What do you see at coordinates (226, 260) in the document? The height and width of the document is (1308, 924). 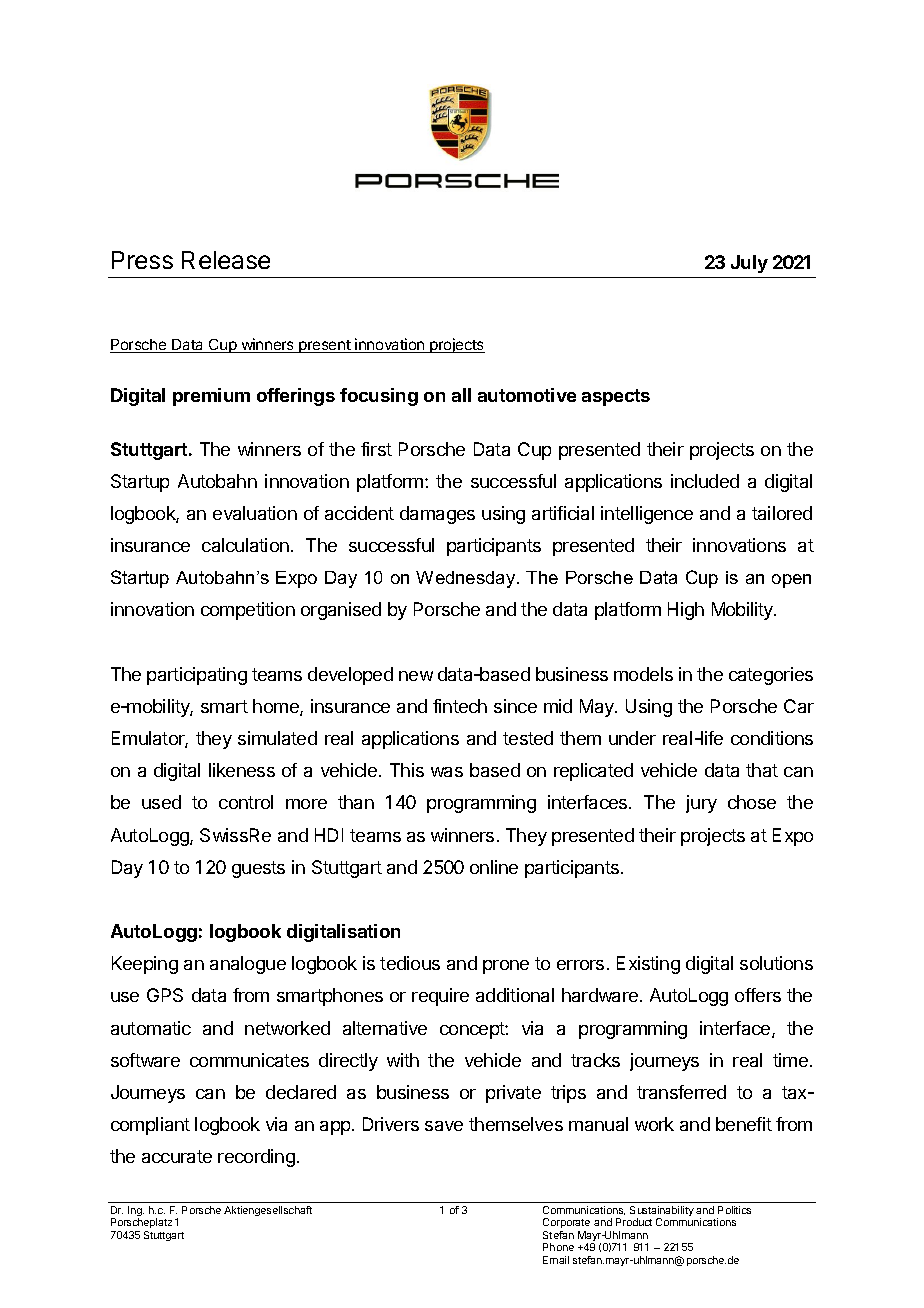 I see `Release` at bounding box center [226, 260].
